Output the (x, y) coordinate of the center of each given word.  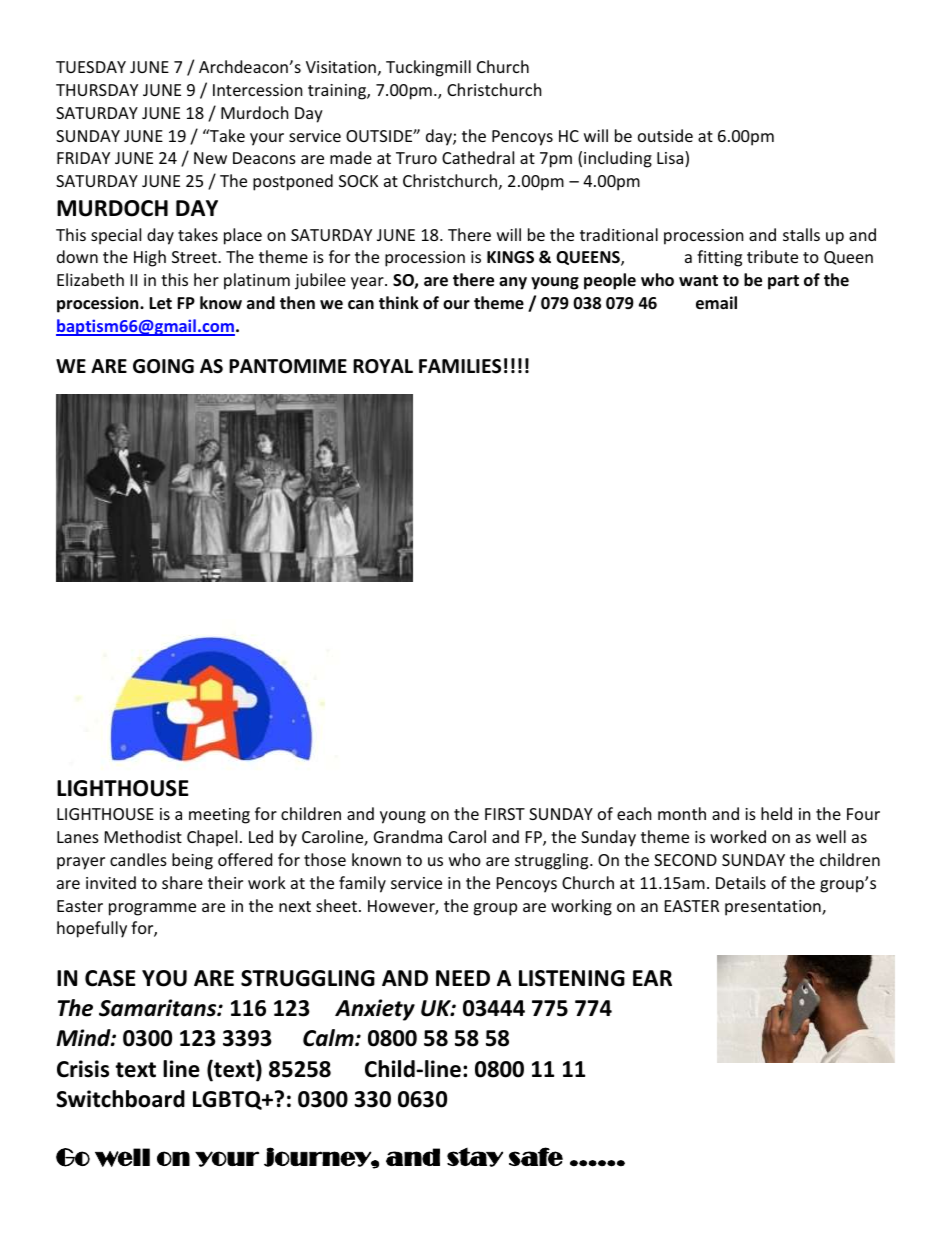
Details (741, 882)
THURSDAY (97, 90)
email (716, 303)
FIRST (505, 814)
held (776, 813)
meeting (219, 816)
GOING (163, 366)
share (182, 882)
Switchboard (120, 1099)
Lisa (671, 159)
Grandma (408, 836)
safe (536, 1156)
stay (475, 1157)
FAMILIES (460, 366)
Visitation (341, 67)
